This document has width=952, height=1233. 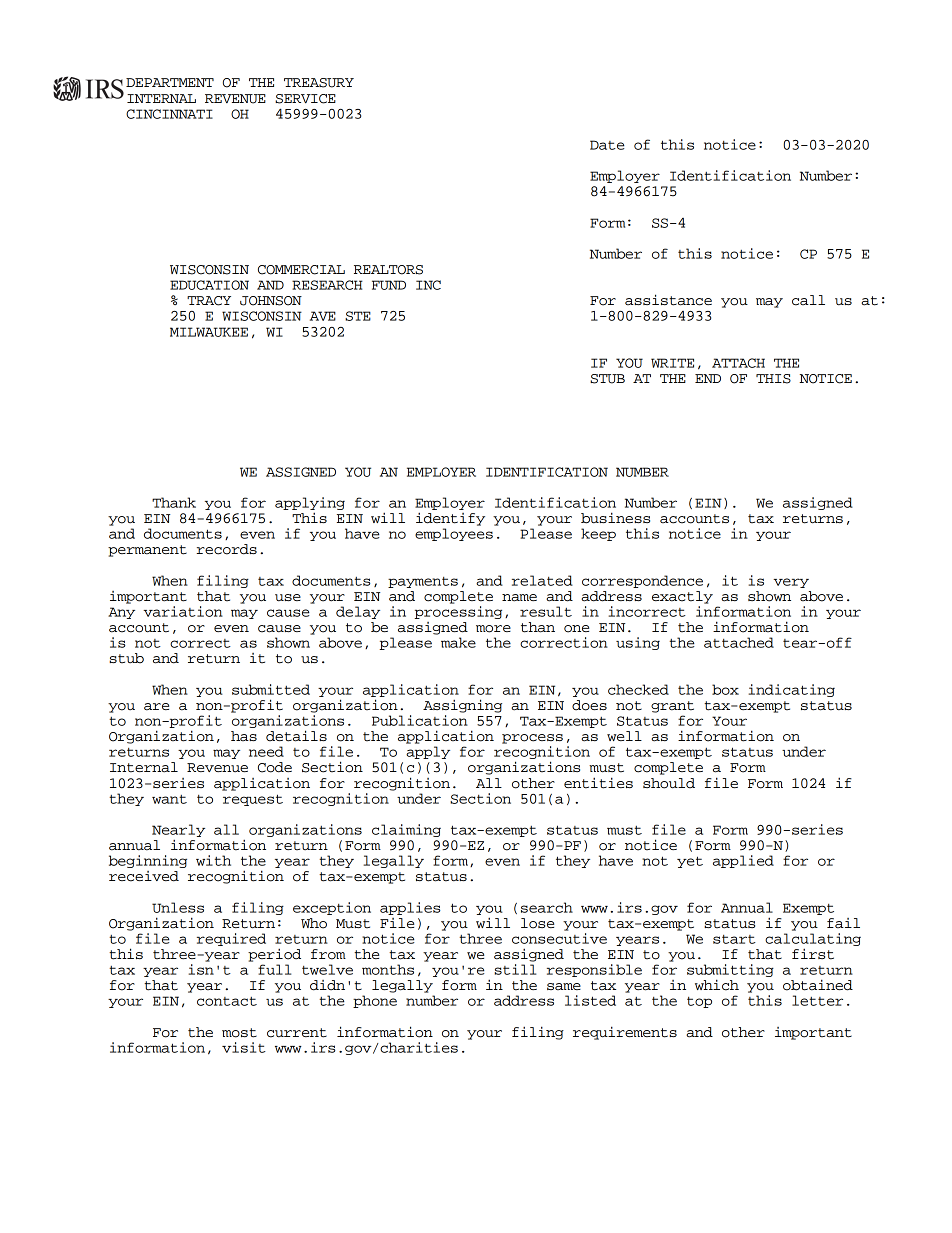 What do you see at coordinates (808, 300) in the document?
I see `call` at bounding box center [808, 300].
